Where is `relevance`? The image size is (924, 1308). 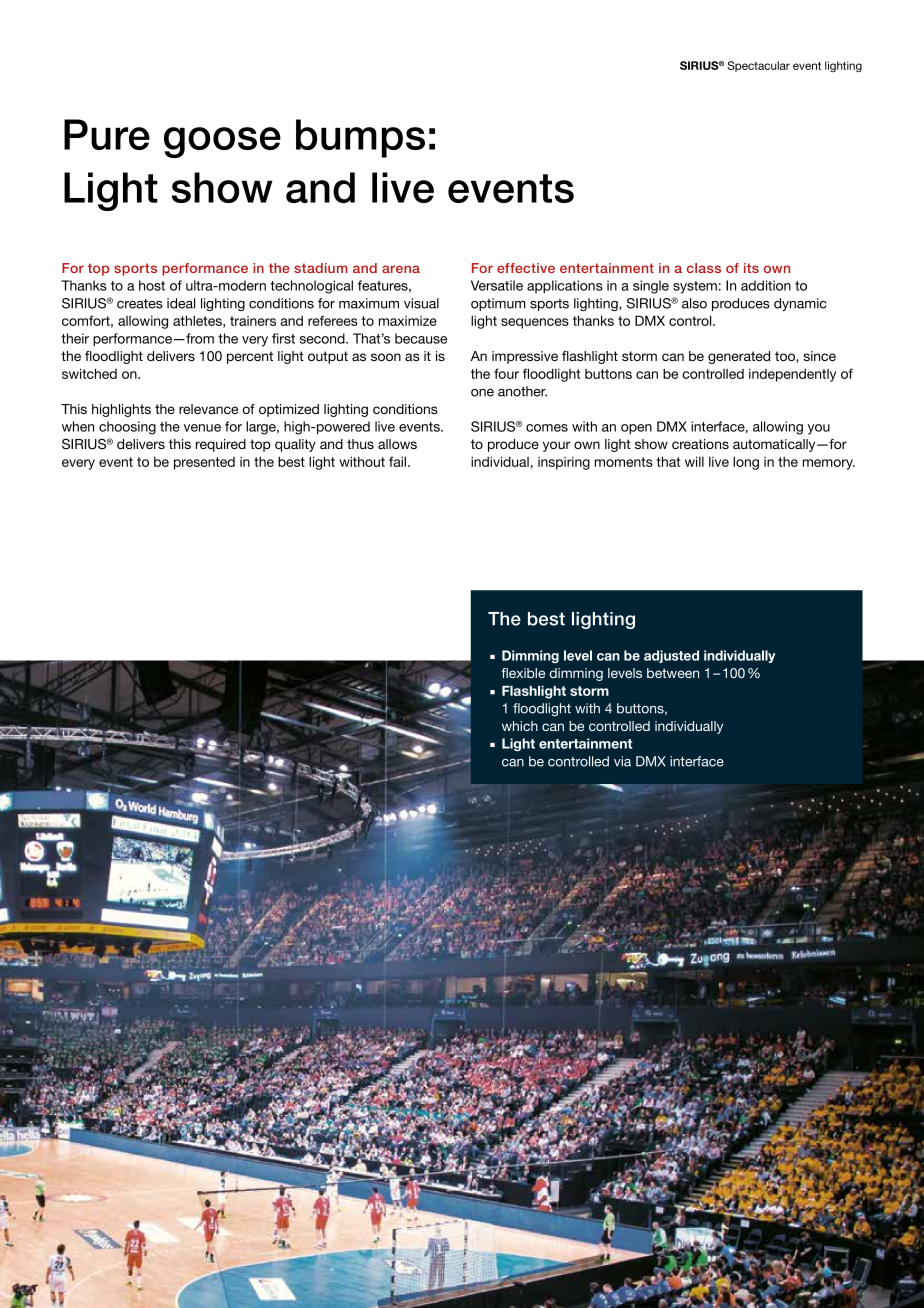
relevance is located at coordinates (208, 409).
